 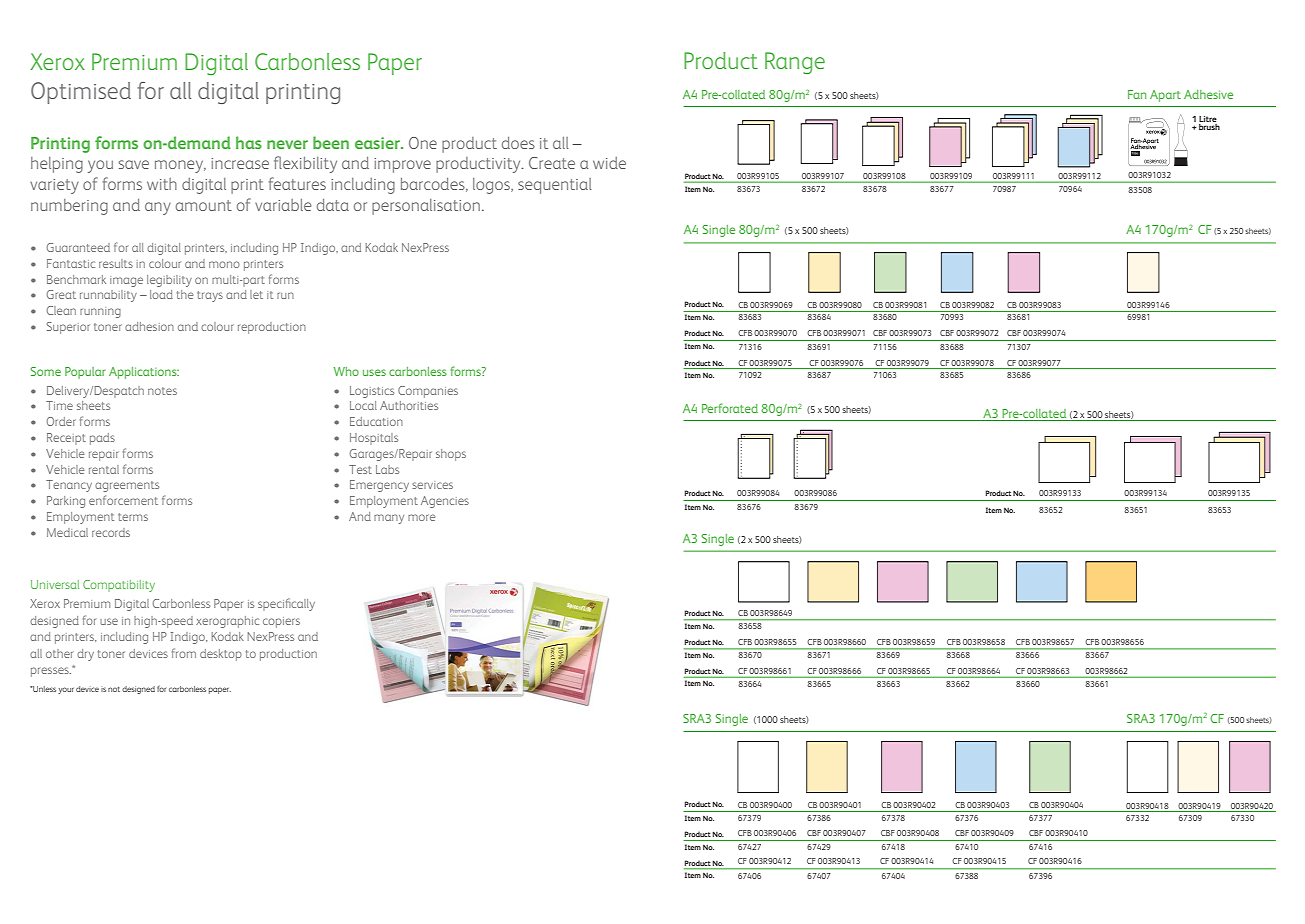 I want to click on amount, so click(x=204, y=205).
